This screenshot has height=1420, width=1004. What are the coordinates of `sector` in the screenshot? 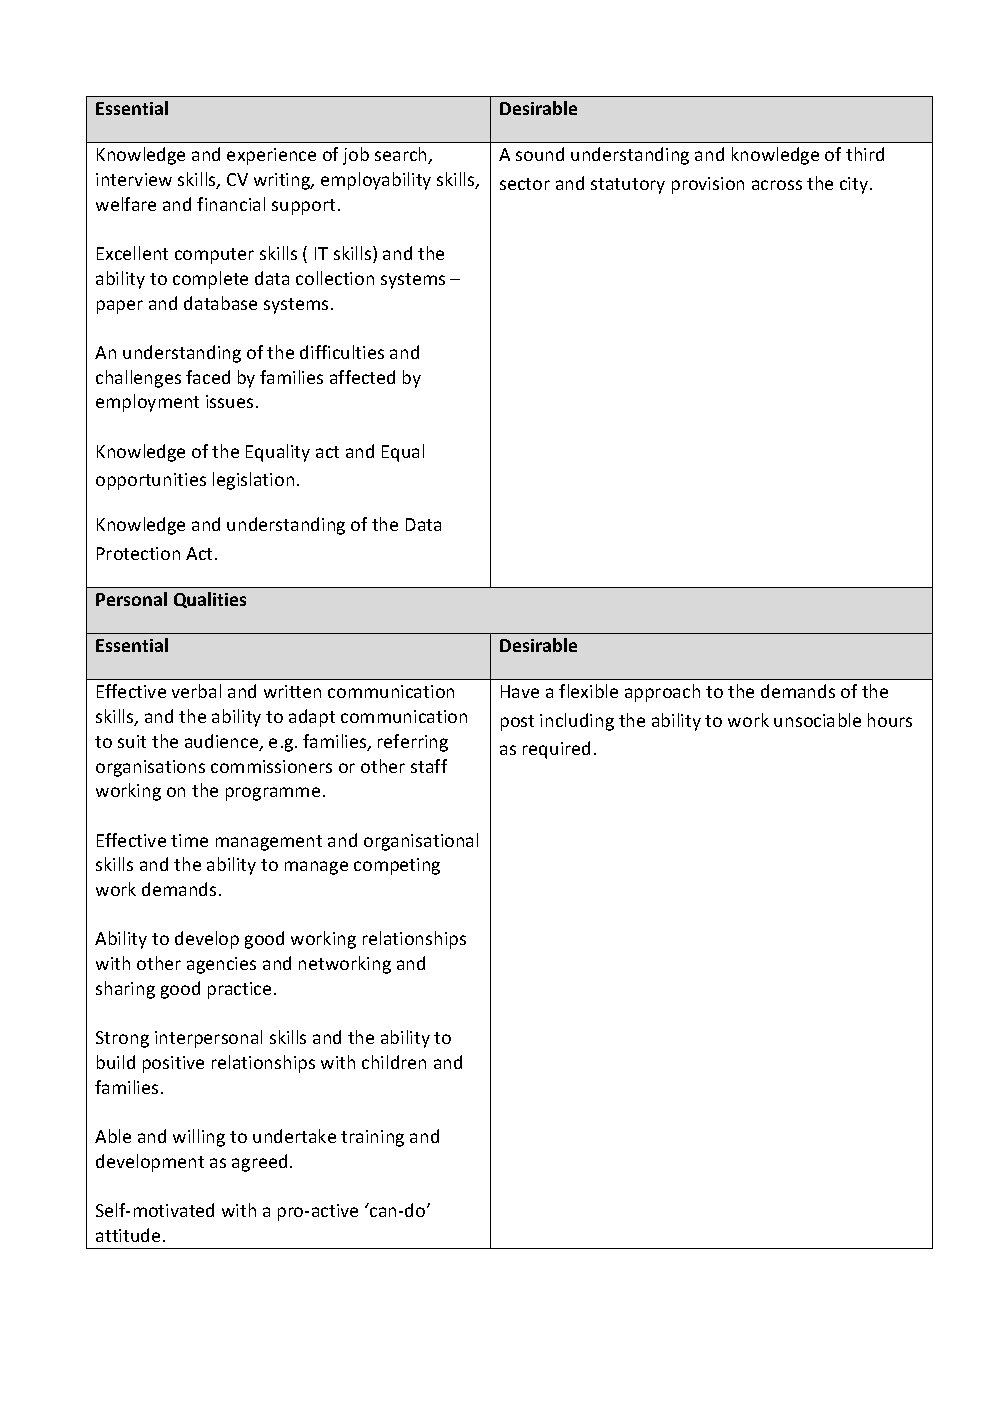 It's located at (525, 184).
